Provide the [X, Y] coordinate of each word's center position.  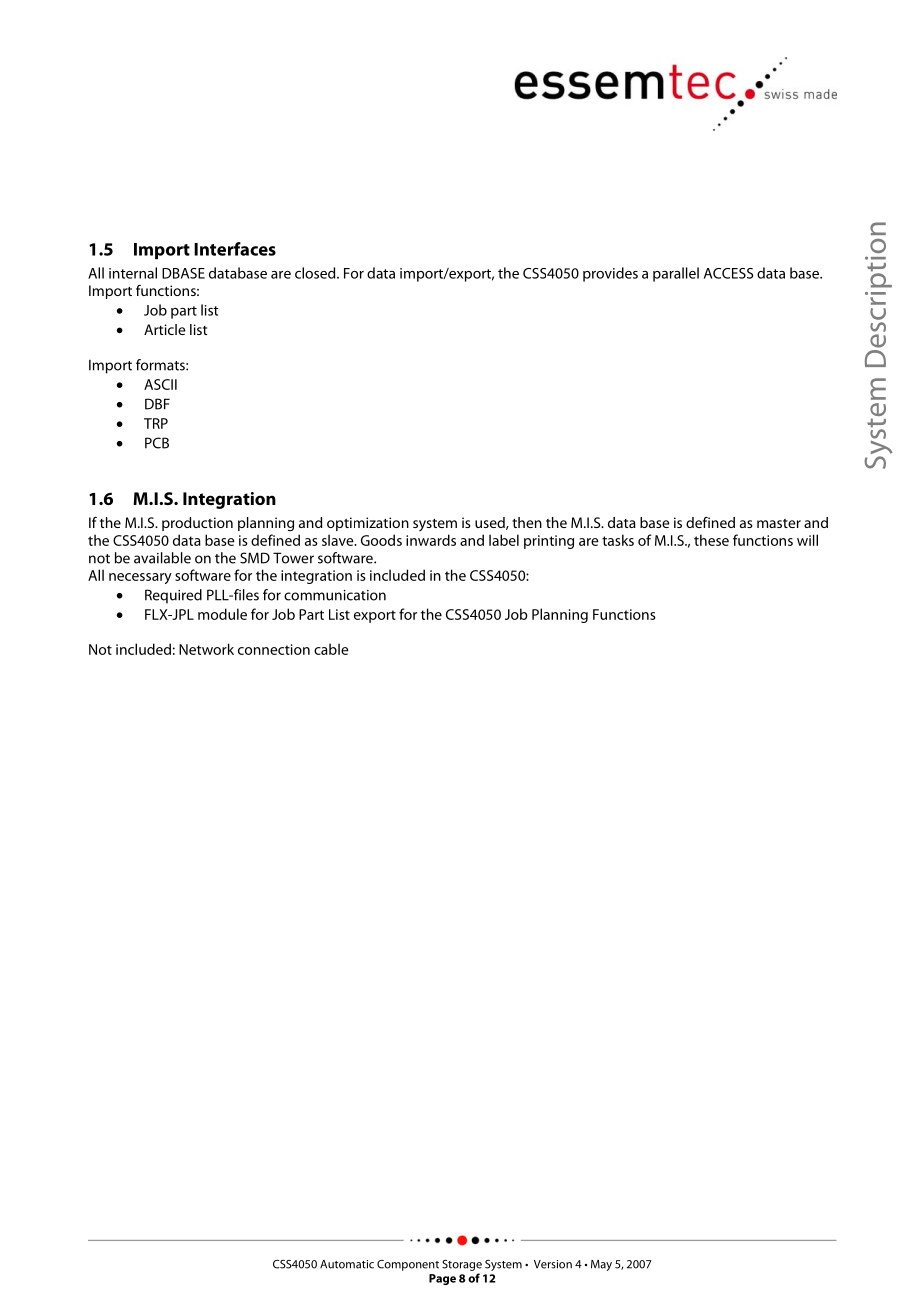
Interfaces [235, 249]
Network [206, 649]
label [504, 540]
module [222, 614]
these [711, 540]
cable [331, 649]
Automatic [347, 1264]
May [601, 1265]
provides [610, 274]
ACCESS [728, 273]
